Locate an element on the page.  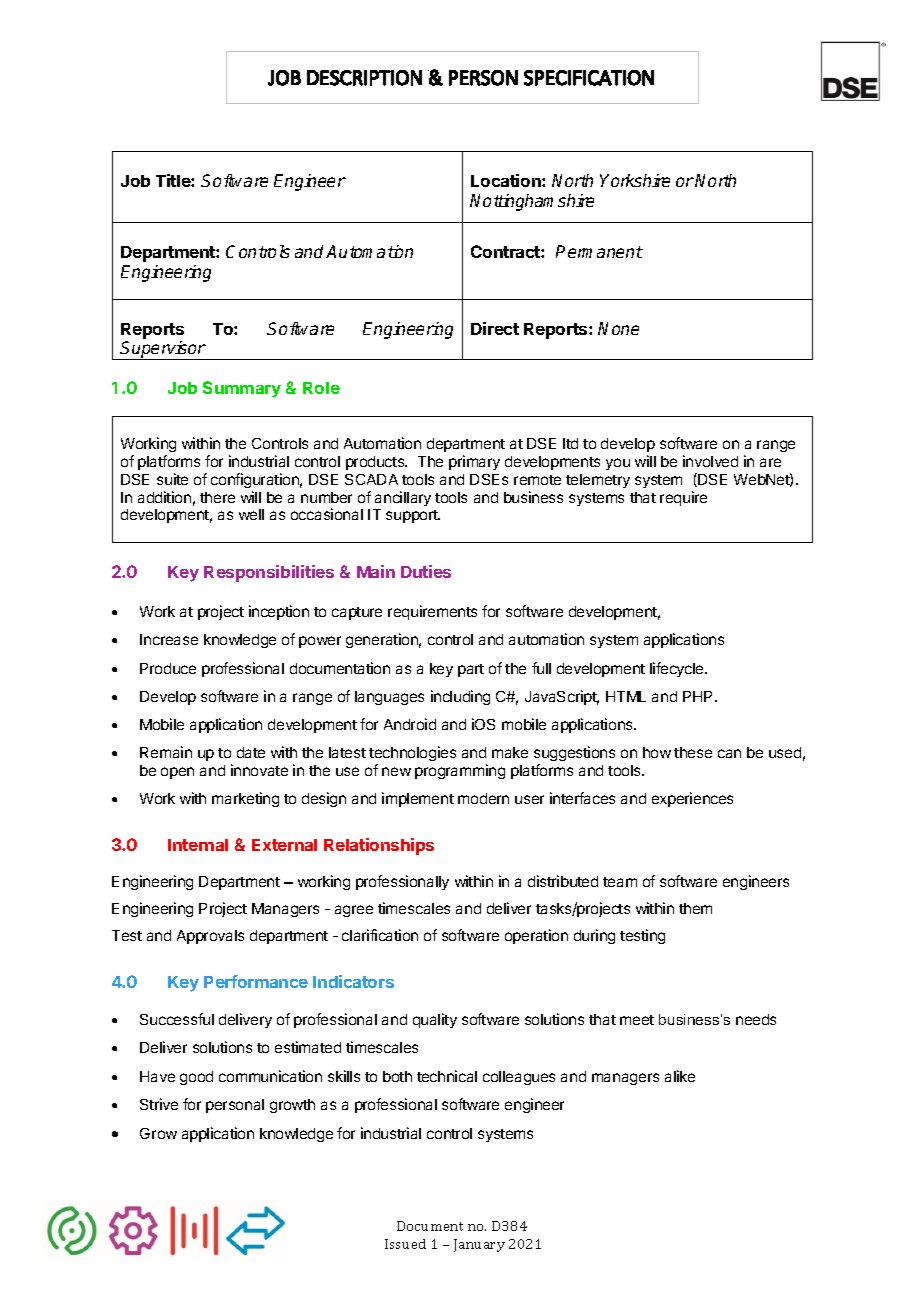
Strive is located at coordinates (159, 1104).
